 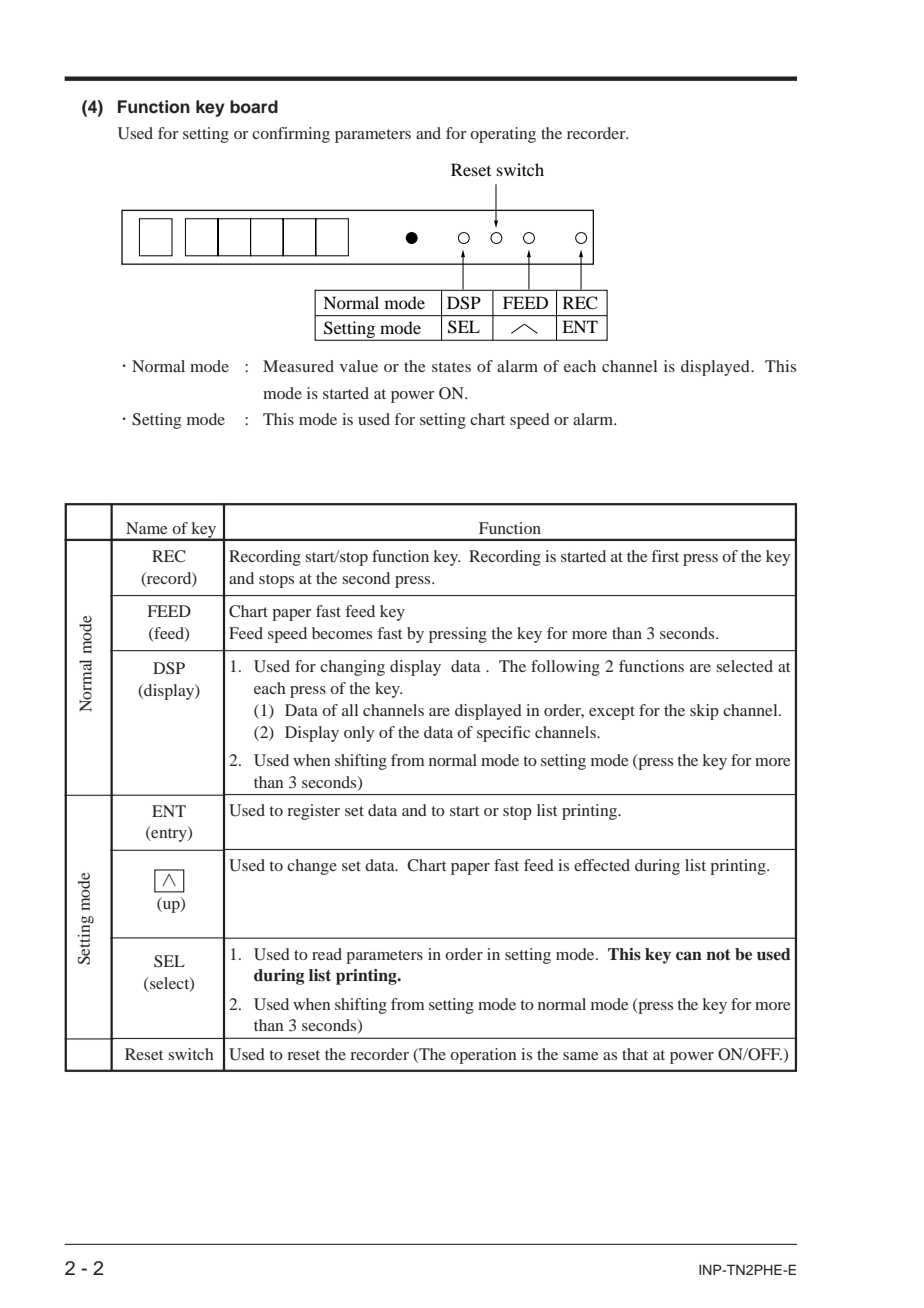 What do you see at coordinates (565, 668) in the image?
I see `following` at bounding box center [565, 668].
